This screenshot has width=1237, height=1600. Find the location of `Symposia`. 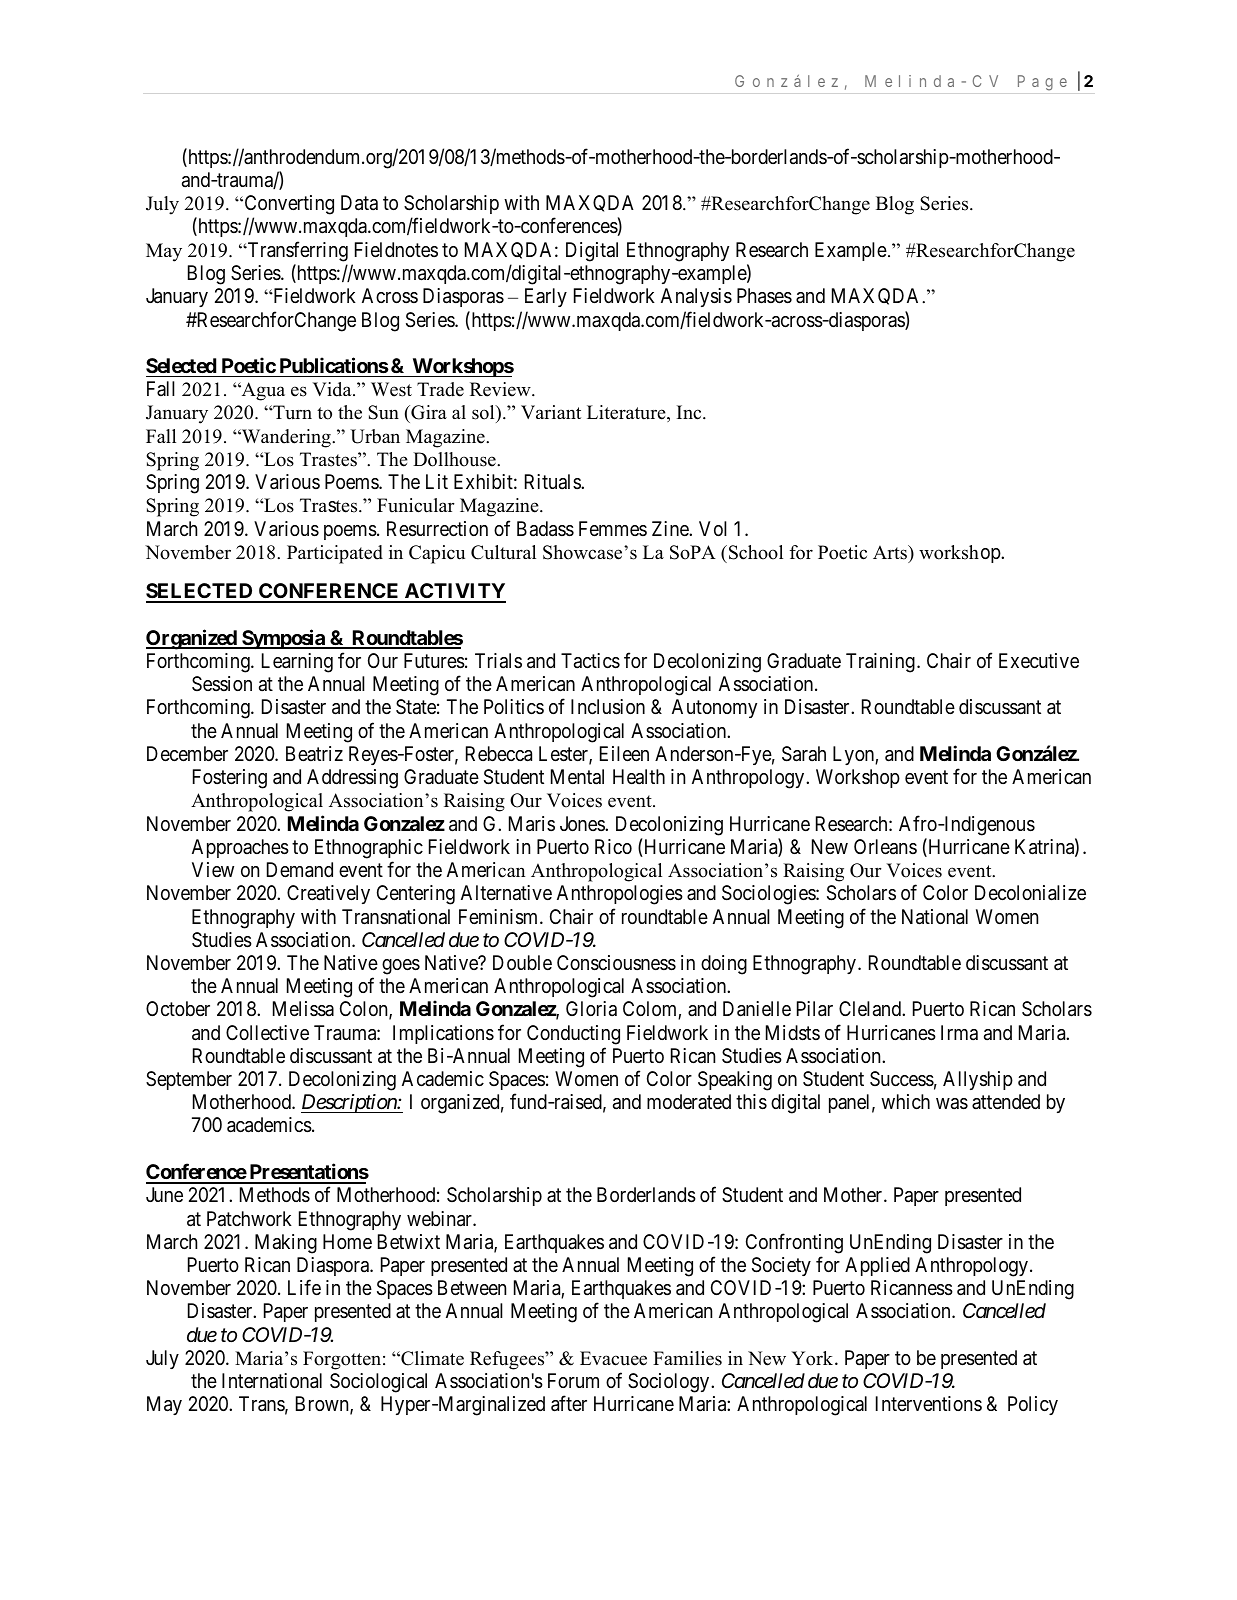

Symposia is located at coordinates (283, 639).
